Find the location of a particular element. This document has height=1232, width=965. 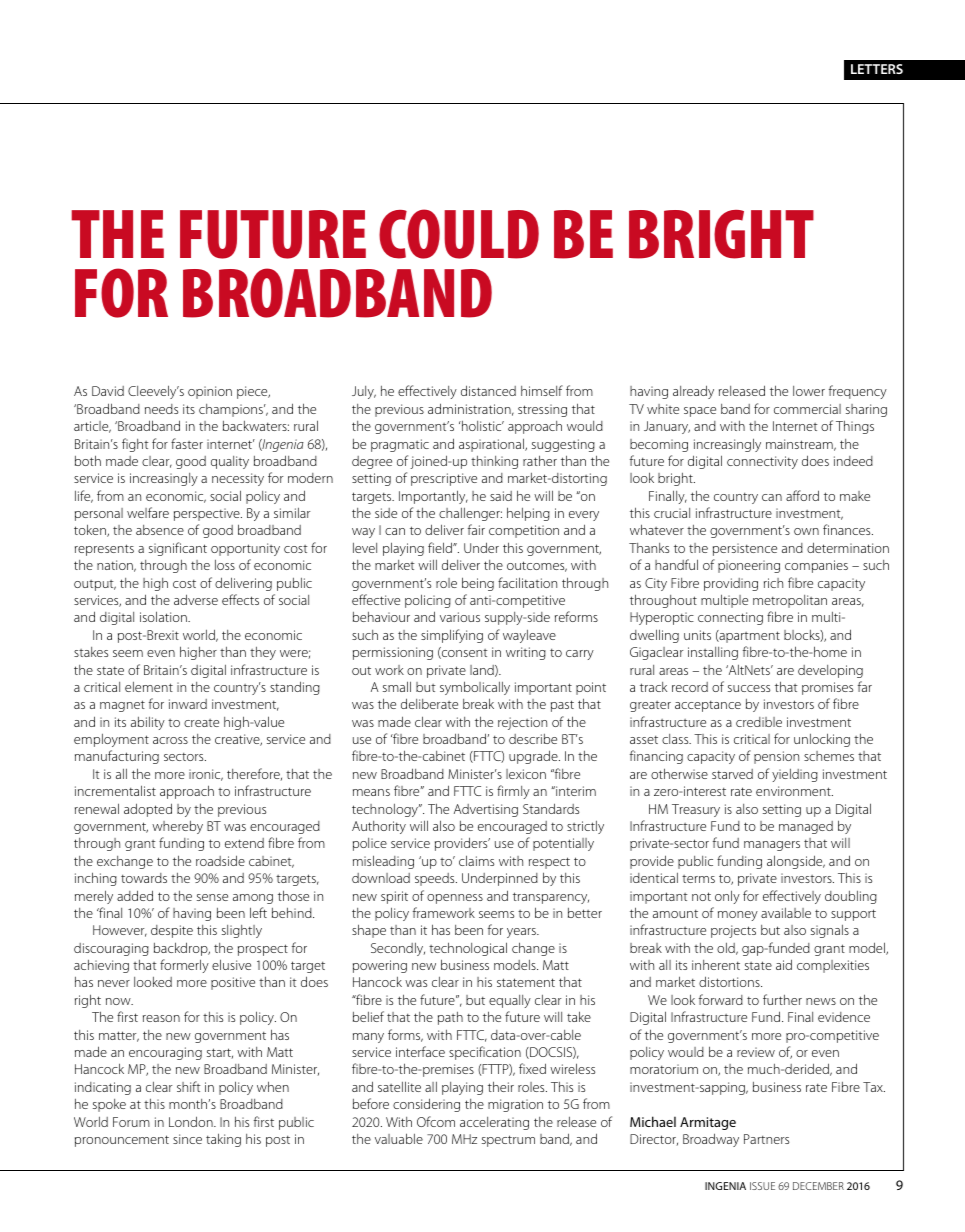

aspirational is located at coordinates (492, 445).
